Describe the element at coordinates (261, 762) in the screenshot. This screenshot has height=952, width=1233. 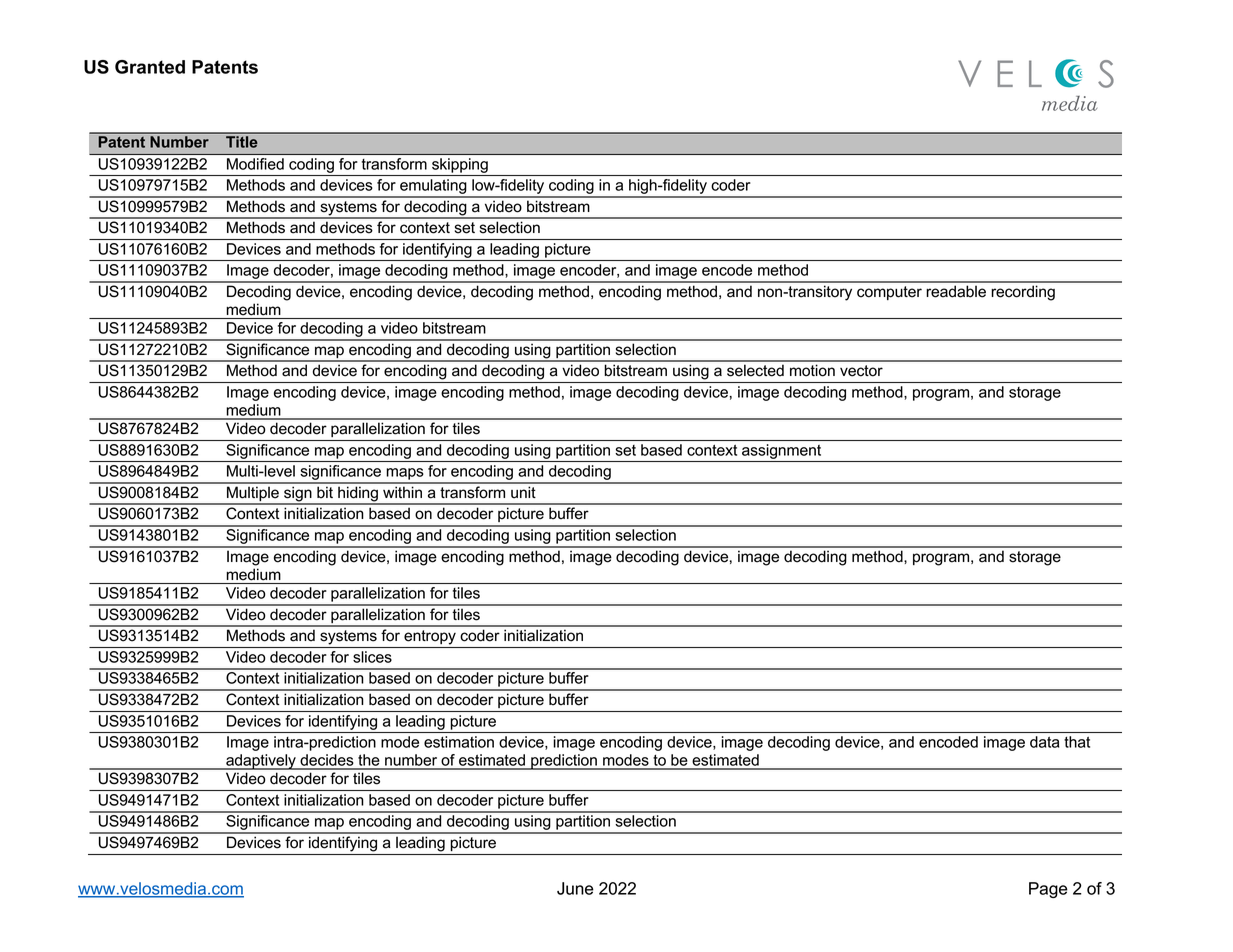
I see `adaptively` at that location.
